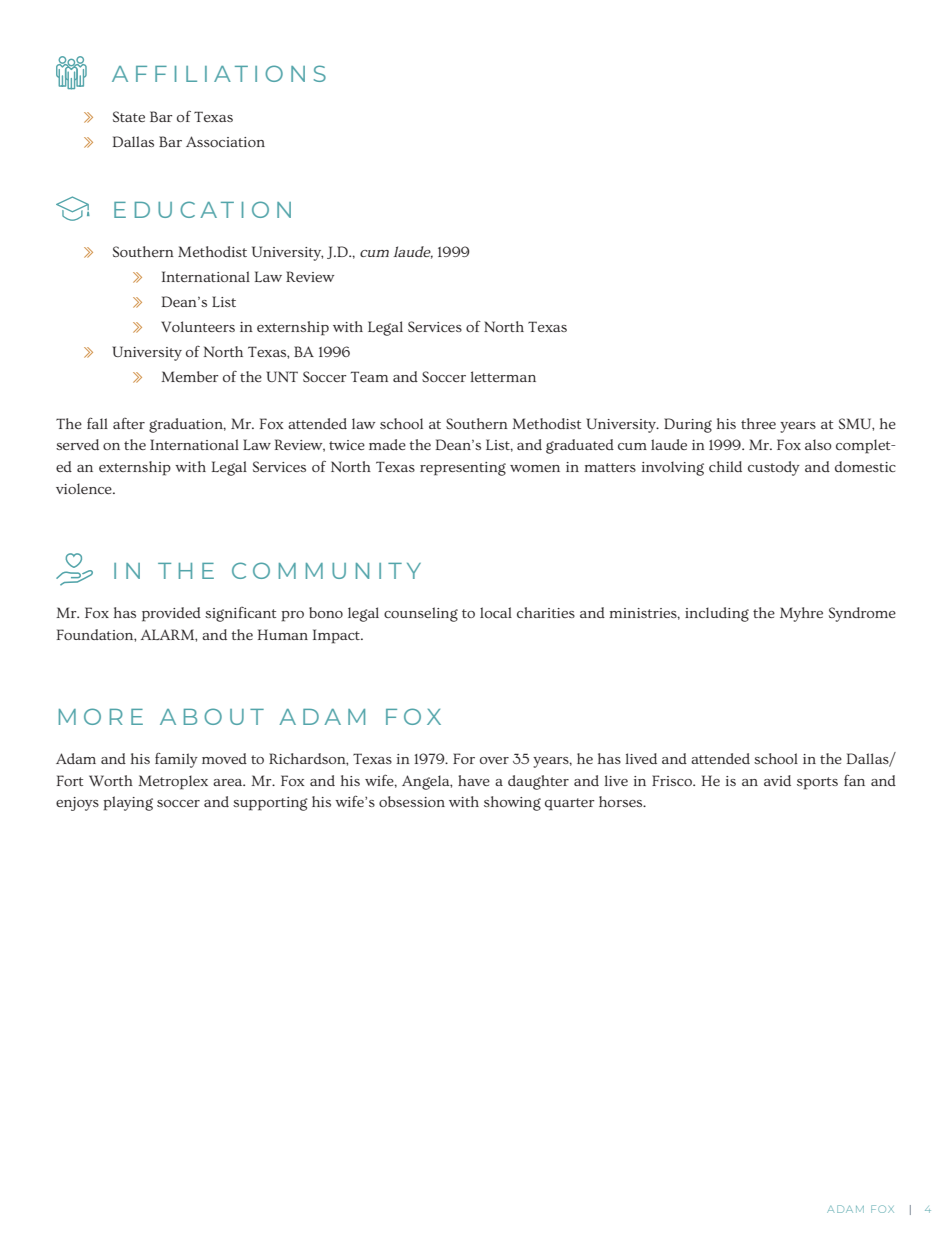 The height and width of the screenshot is (1233, 952). I want to click on letterman, so click(503, 376).
